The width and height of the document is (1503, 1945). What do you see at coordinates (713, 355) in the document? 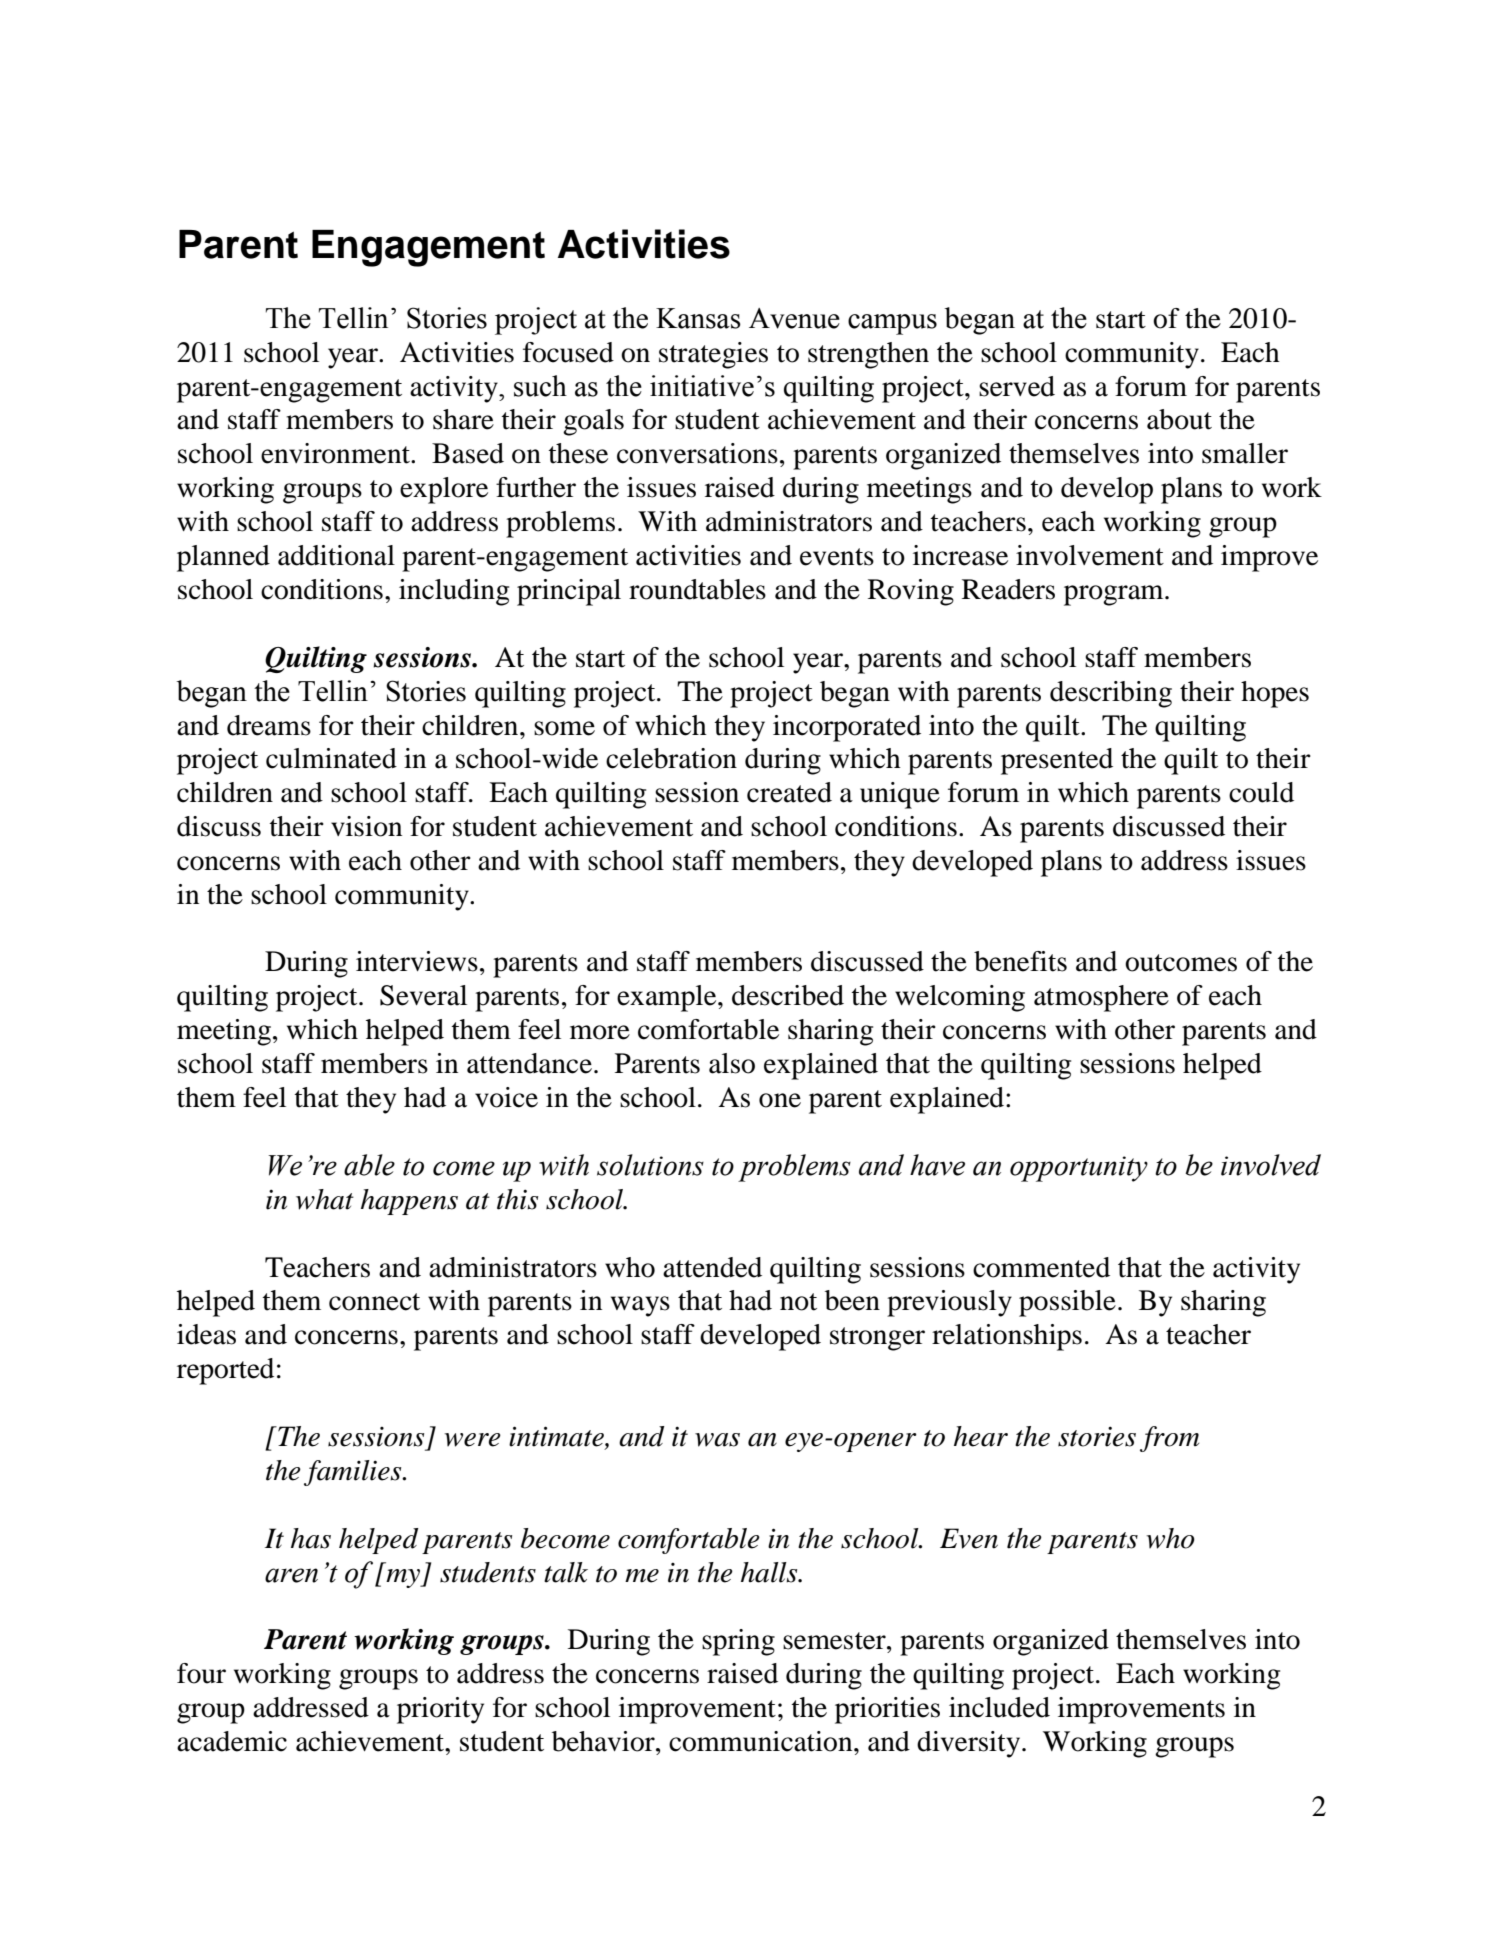
I see `strategies` at bounding box center [713, 355].
